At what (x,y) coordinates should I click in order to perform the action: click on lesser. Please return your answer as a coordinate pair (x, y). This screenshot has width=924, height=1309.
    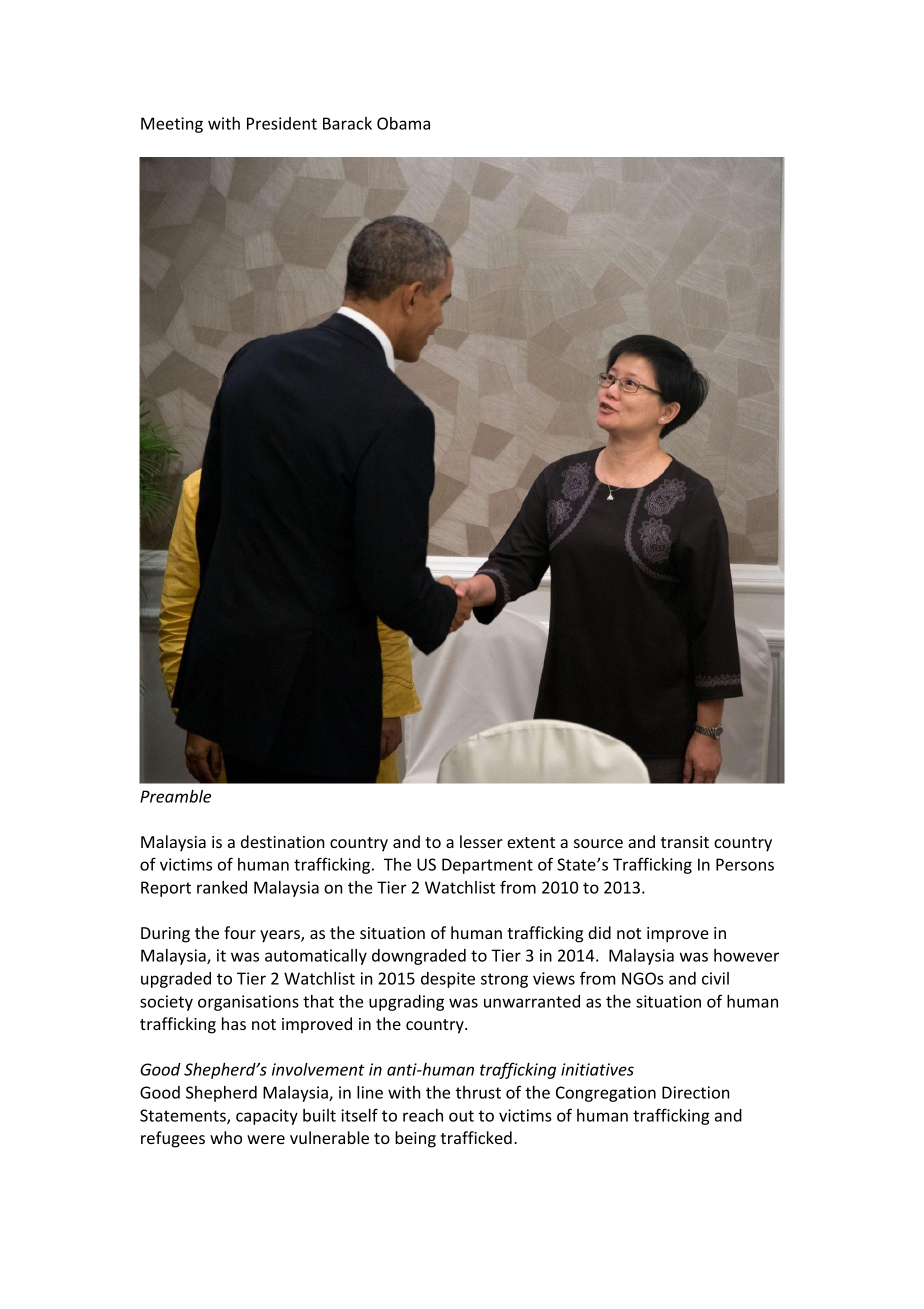
    Looking at the image, I should click on (481, 841).
